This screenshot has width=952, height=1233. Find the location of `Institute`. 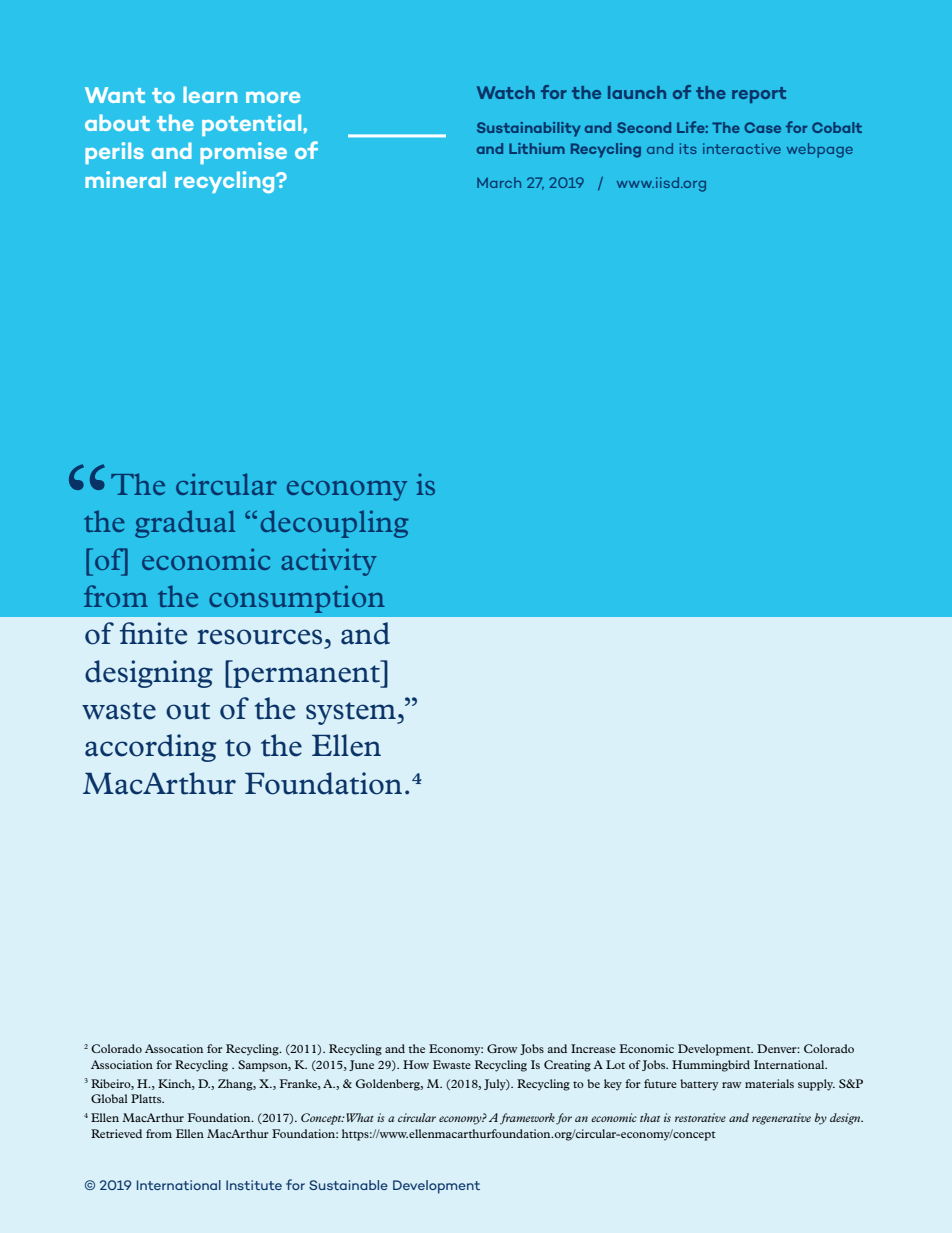

Institute is located at coordinates (254, 1185).
